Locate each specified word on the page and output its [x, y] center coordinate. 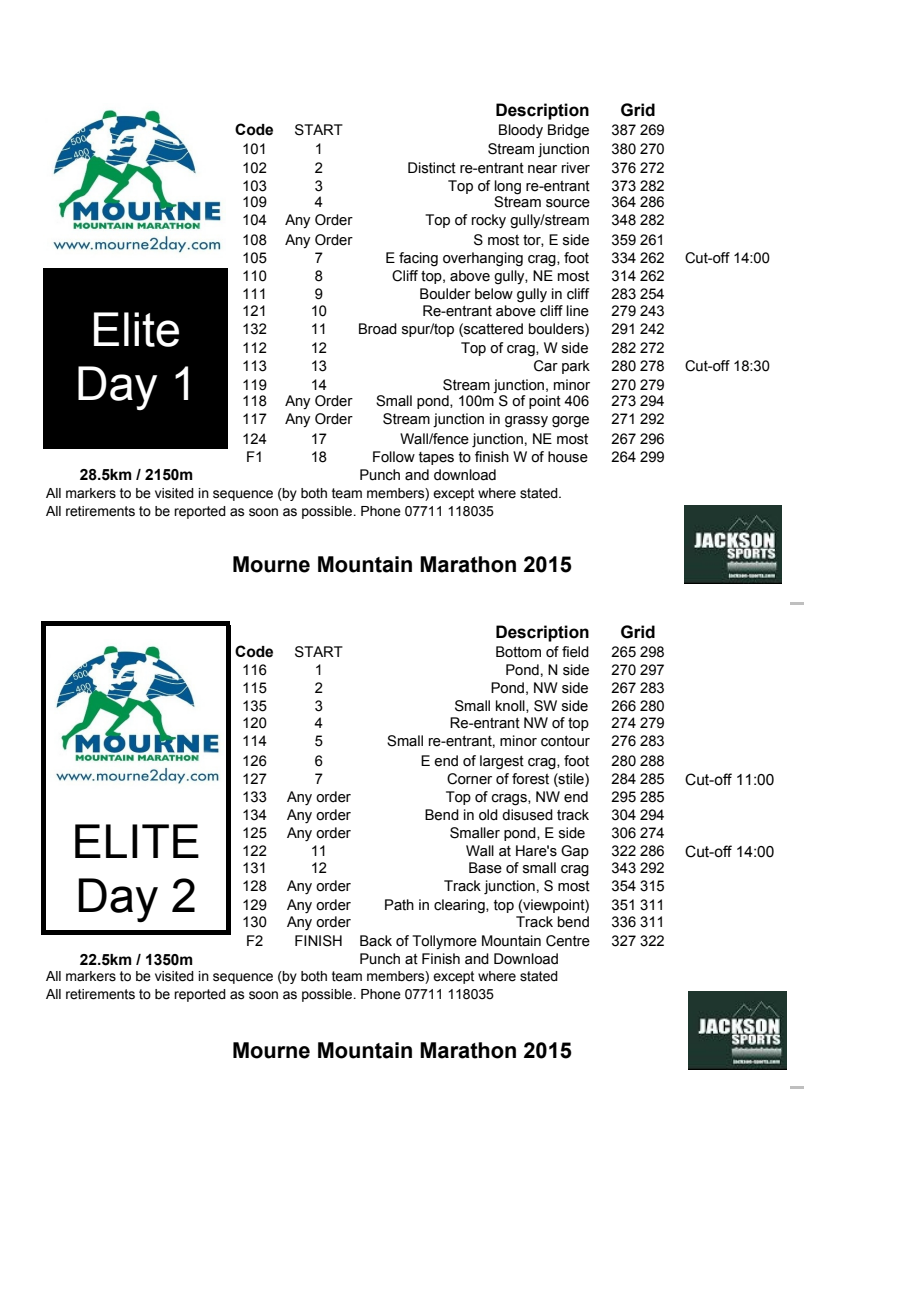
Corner [469, 779]
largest [502, 762]
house [568, 457]
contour [565, 741]
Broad [378, 329]
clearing [460, 906]
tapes [436, 458]
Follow [394, 457]
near [542, 169]
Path [399, 905]
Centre [568, 941]
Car [546, 366]
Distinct [432, 168]
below [494, 294]
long [508, 187]
